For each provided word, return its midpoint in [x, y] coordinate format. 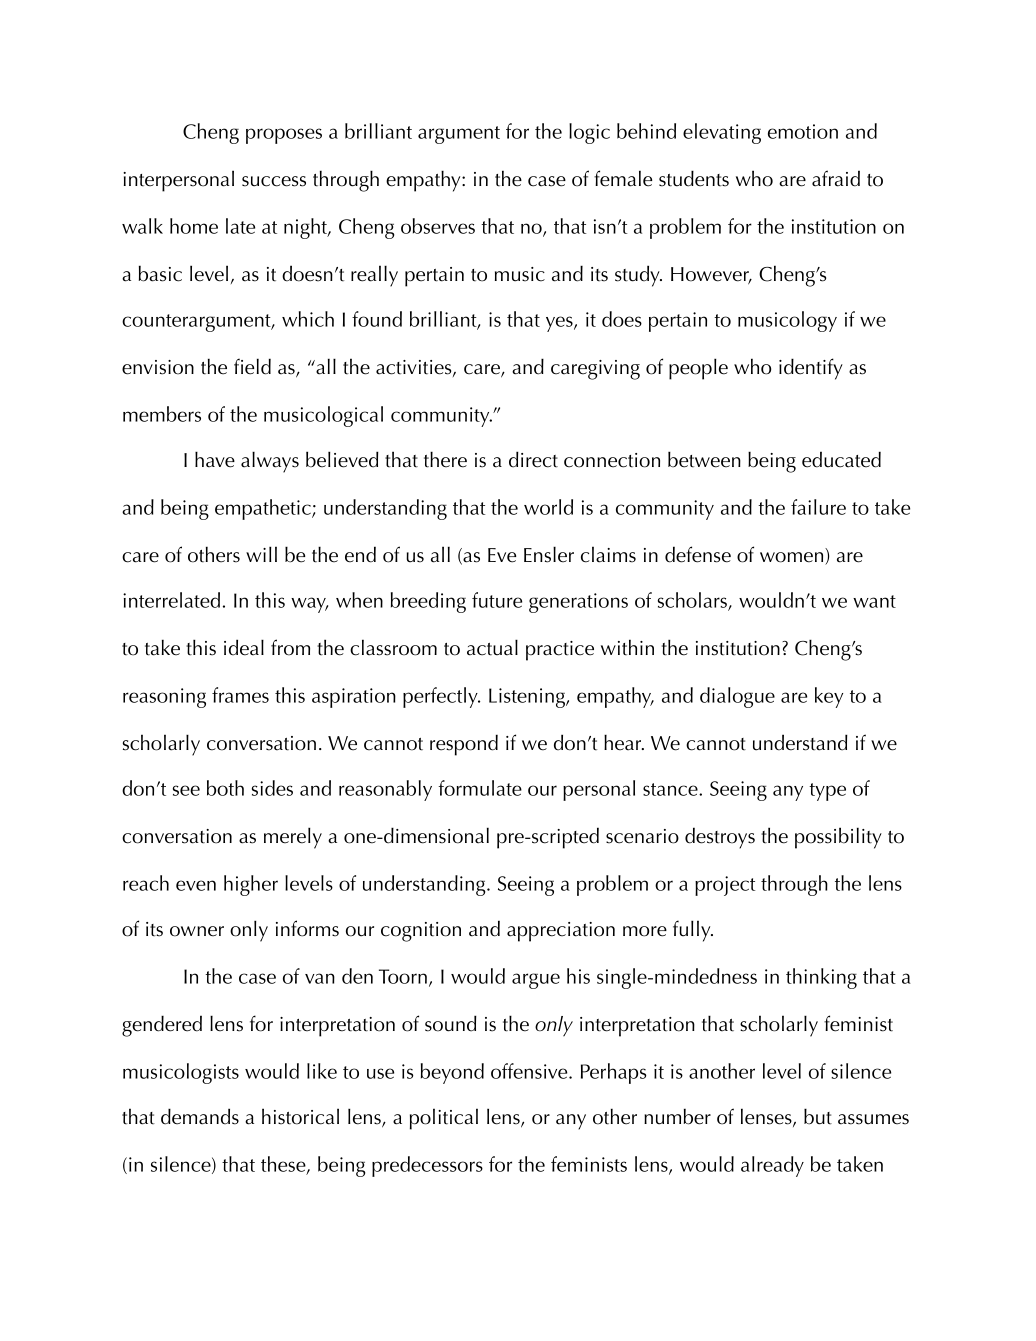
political [444, 1119]
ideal [244, 647]
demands [200, 1116]
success [274, 181]
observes [438, 226]
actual [492, 647]
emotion [803, 131]
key [829, 697]
